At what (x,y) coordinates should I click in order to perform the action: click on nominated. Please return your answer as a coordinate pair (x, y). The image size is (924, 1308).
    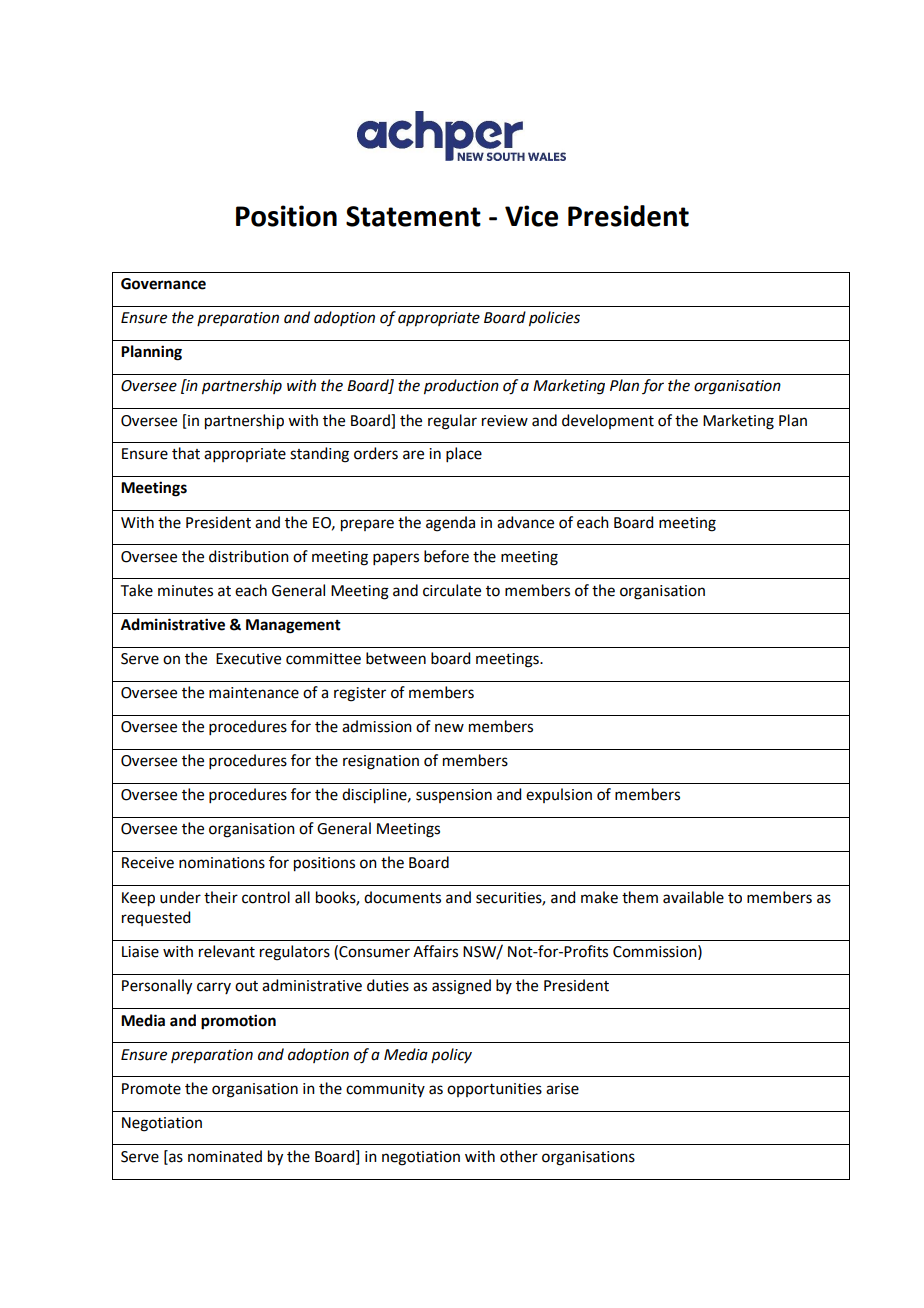
    Looking at the image, I should click on (225, 1156).
